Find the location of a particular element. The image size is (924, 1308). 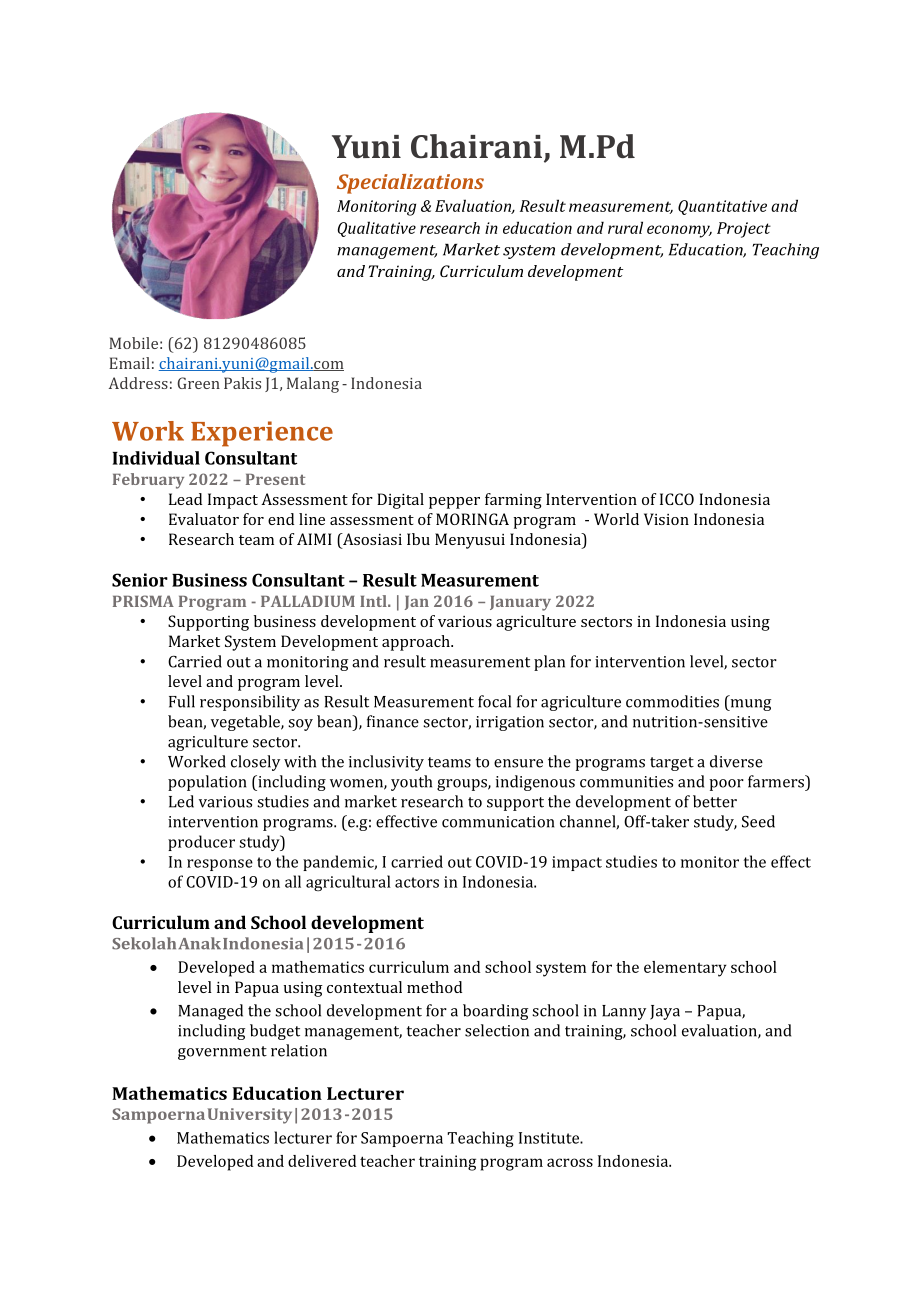

elementary is located at coordinates (685, 969).
